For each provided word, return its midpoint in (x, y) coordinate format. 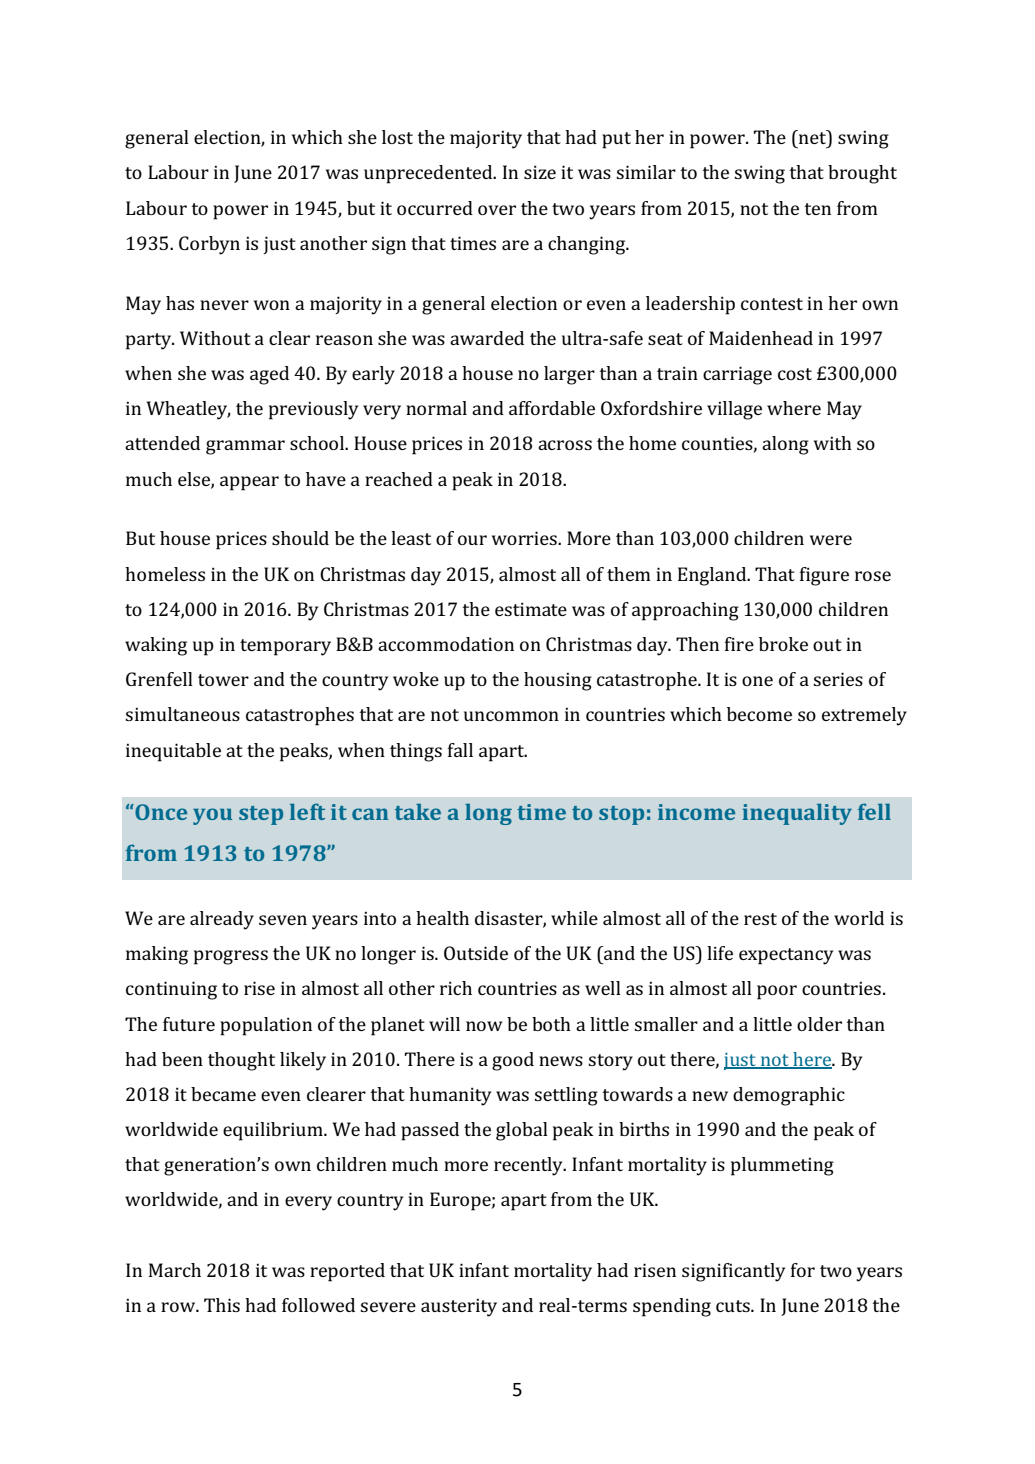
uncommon (511, 716)
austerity (459, 1307)
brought (862, 174)
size (540, 172)
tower (223, 680)
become (759, 714)
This (222, 1305)
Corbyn (209, 245)
